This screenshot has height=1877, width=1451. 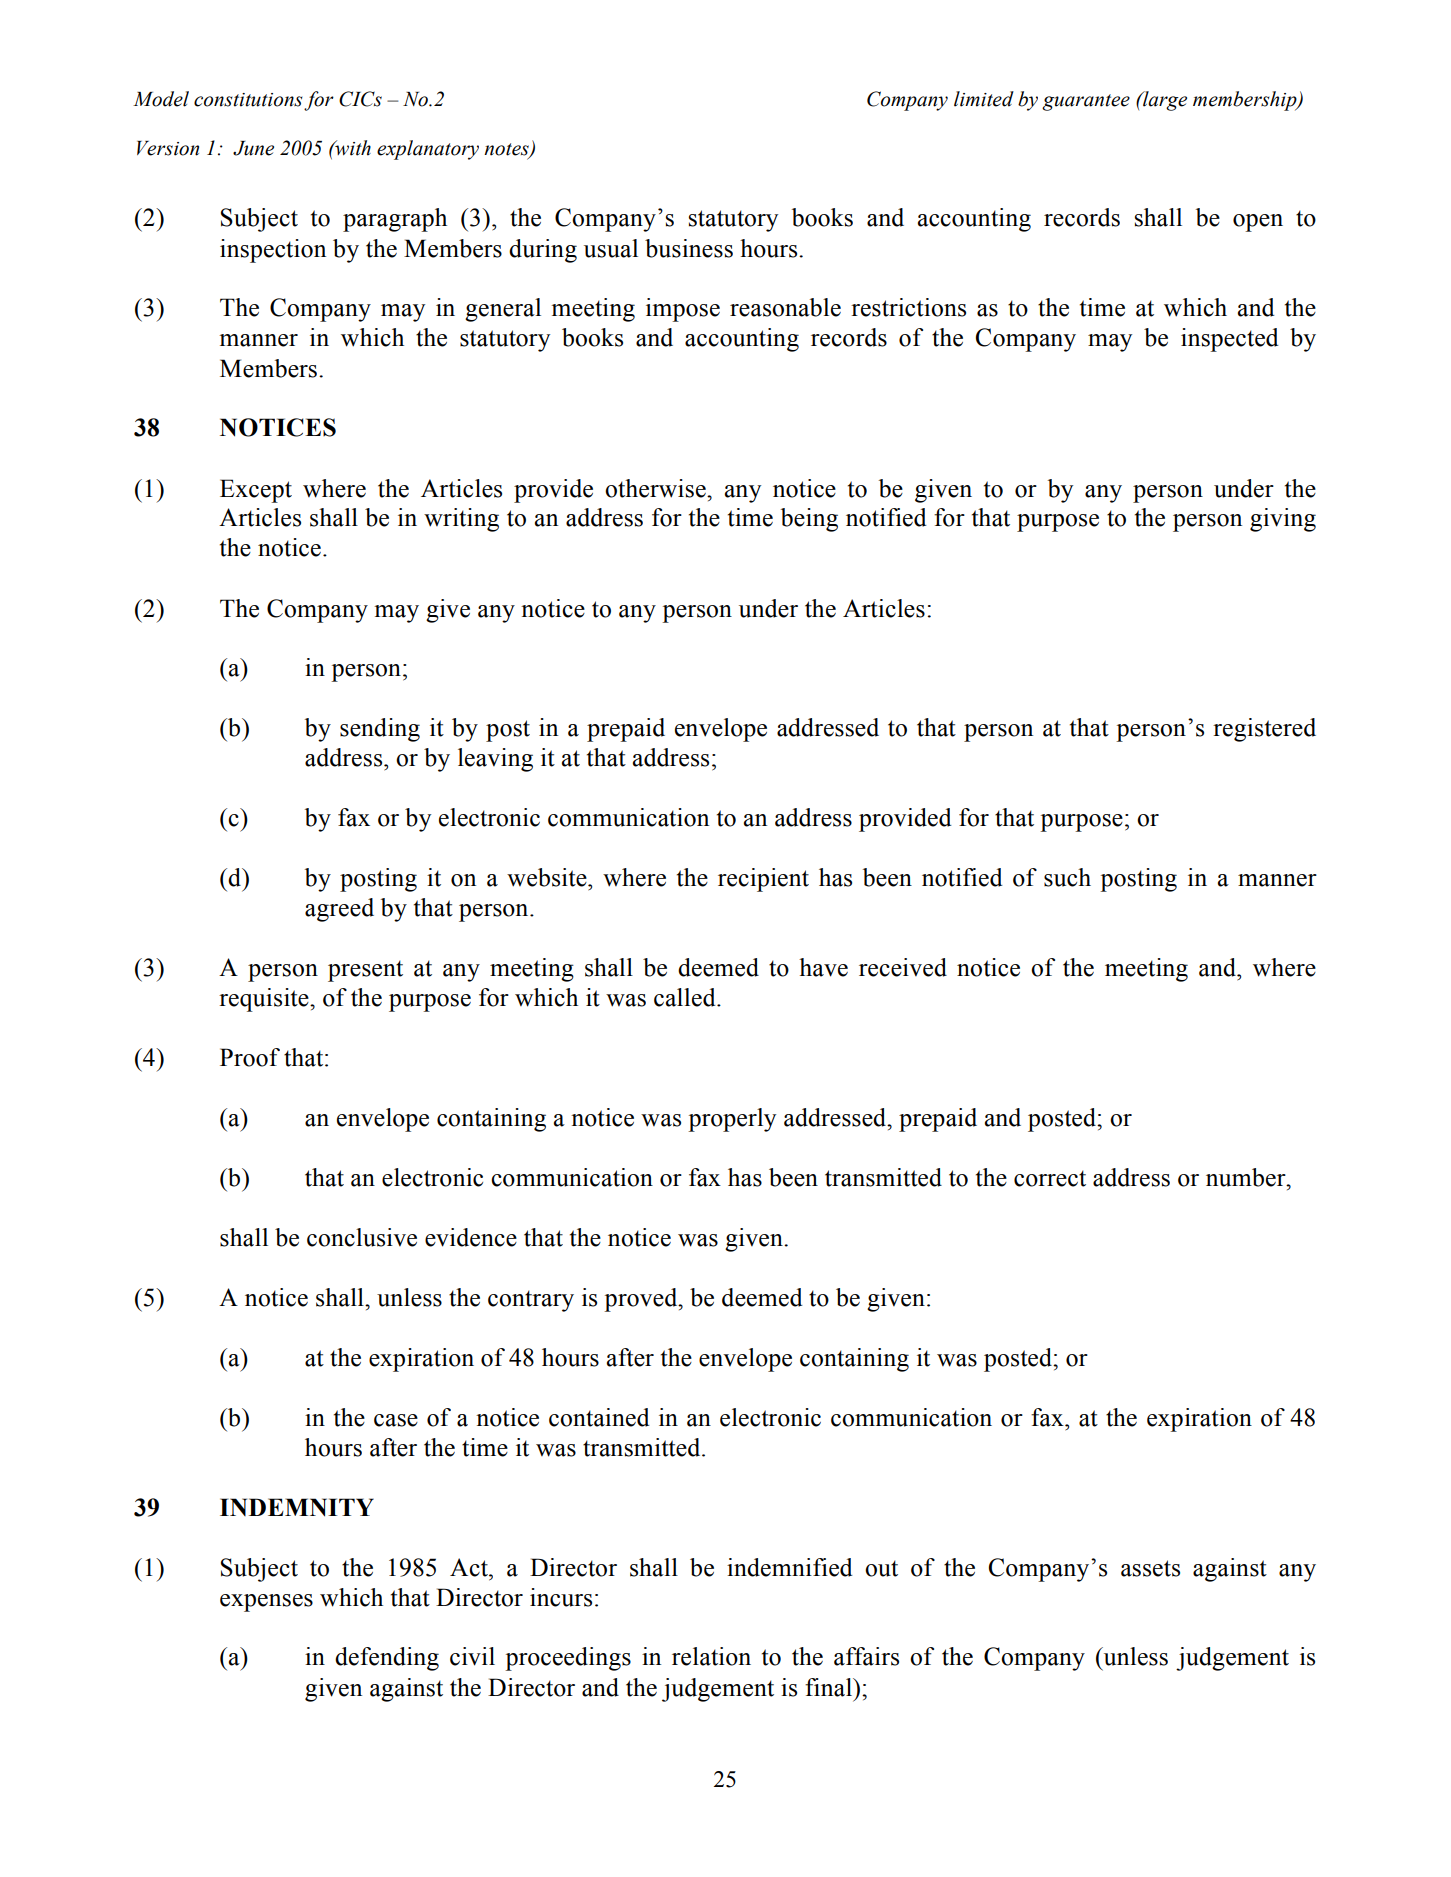 What do you see at coordinates (253, 148) in the screenshot?
I see `June` at bounding box center [253, 148].
